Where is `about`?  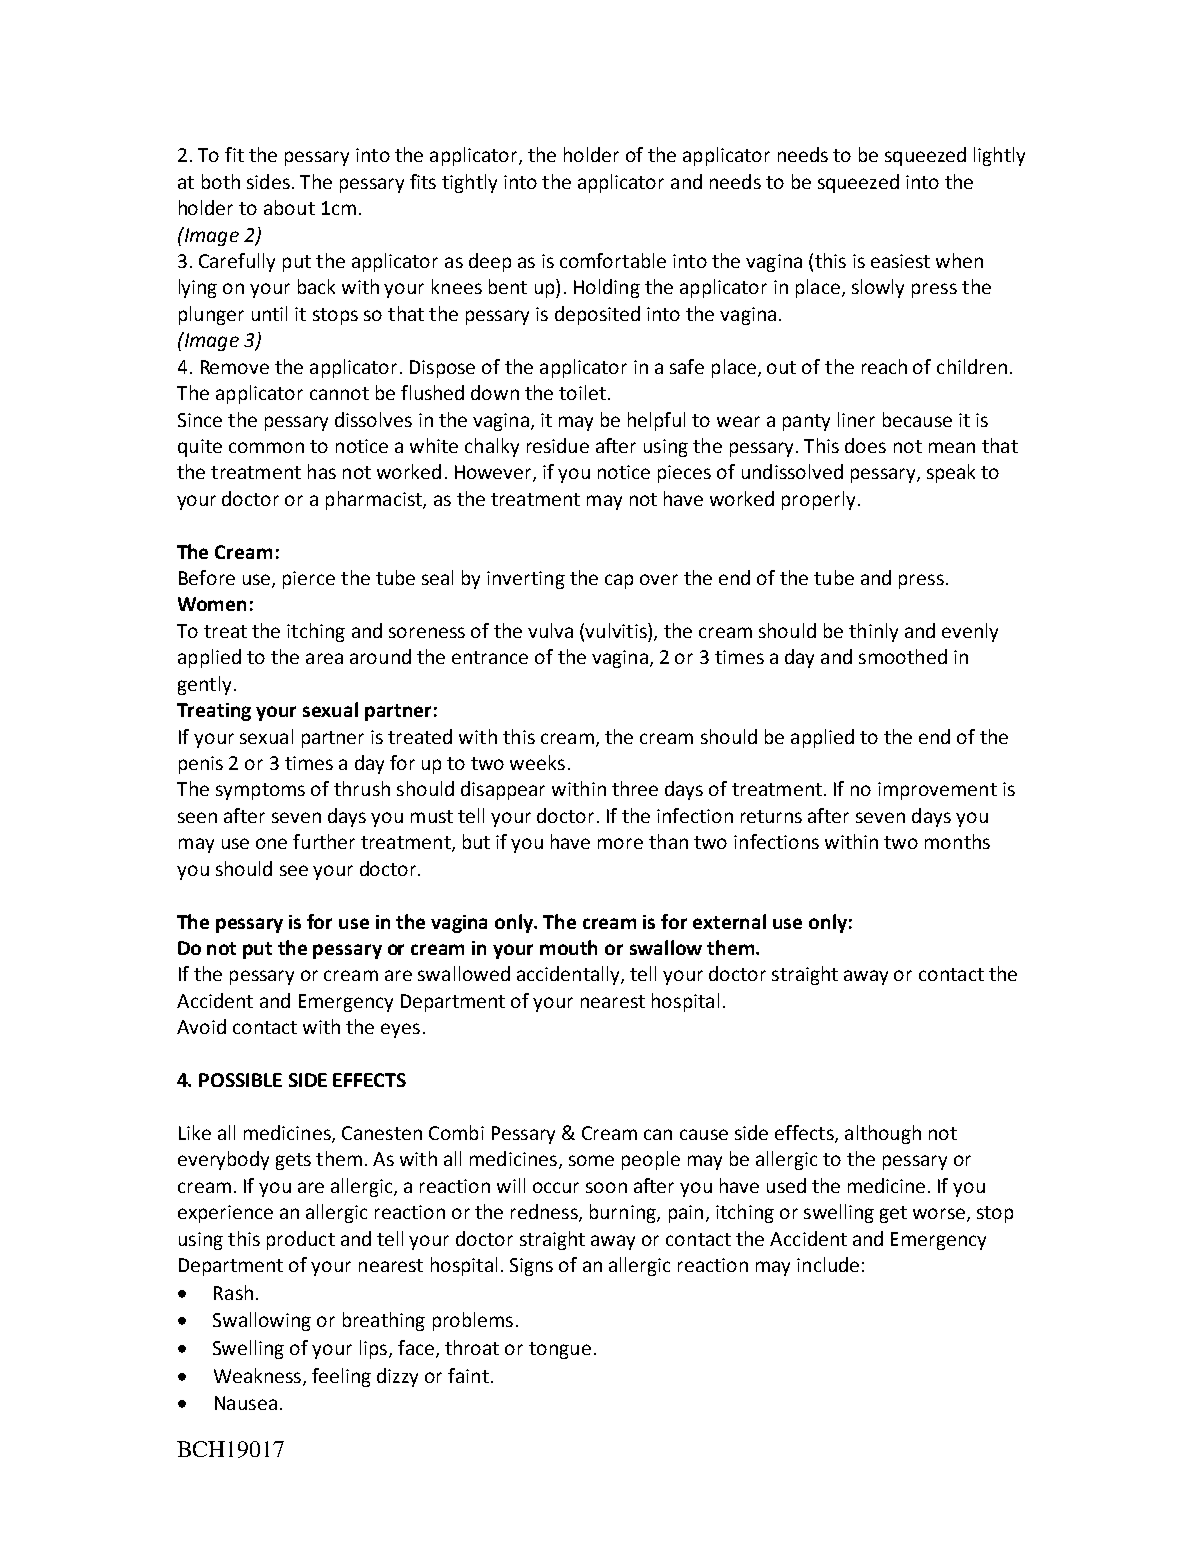 about is located at coordinates (289, 207).
